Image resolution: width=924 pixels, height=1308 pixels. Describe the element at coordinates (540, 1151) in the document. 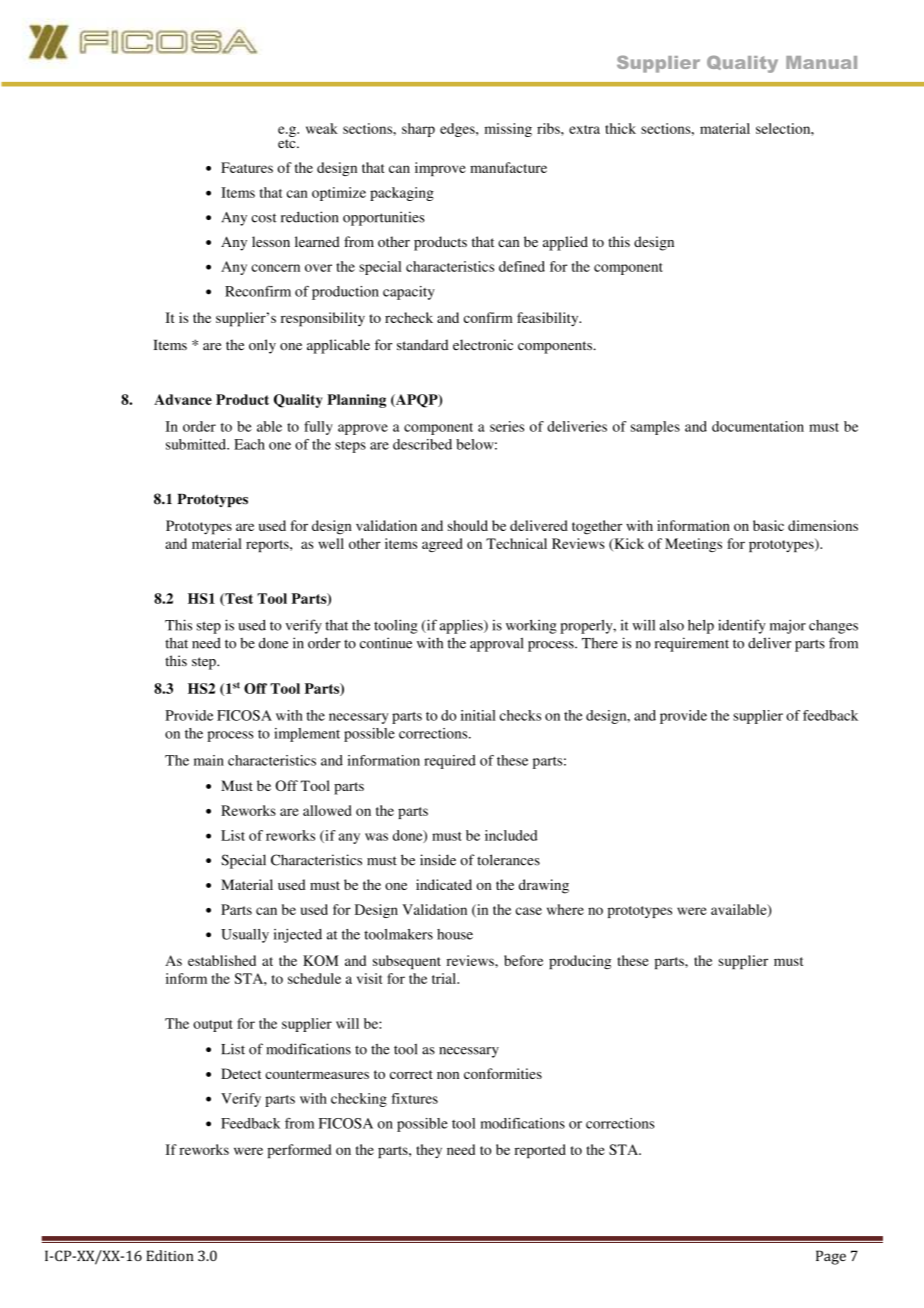

I see `reported` at that location.
